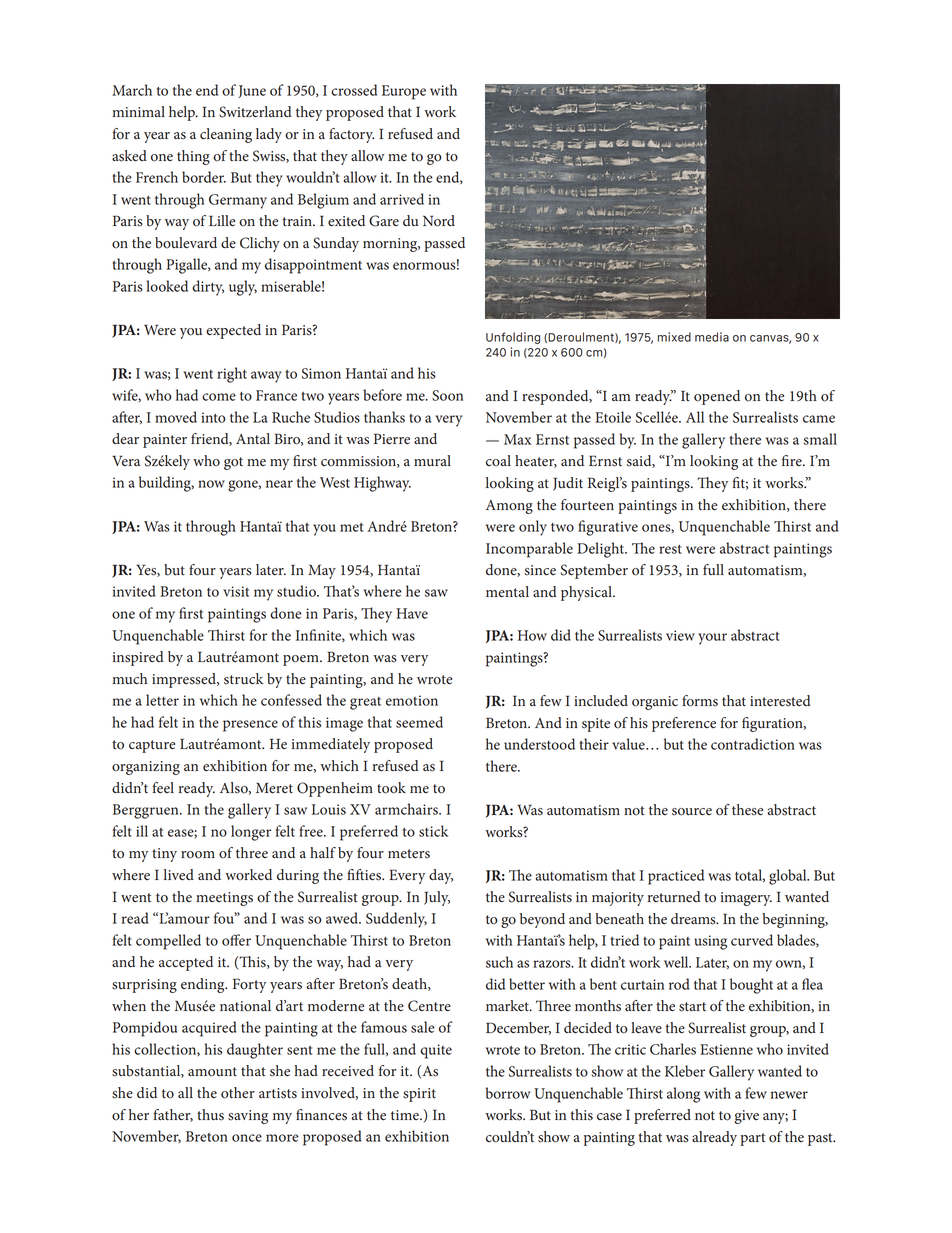 The height and width of the document is (1233, 952). What do you see at coordinates (508, 1093) in the document?
I see `borrow` at bounding box center [508, 1093].
